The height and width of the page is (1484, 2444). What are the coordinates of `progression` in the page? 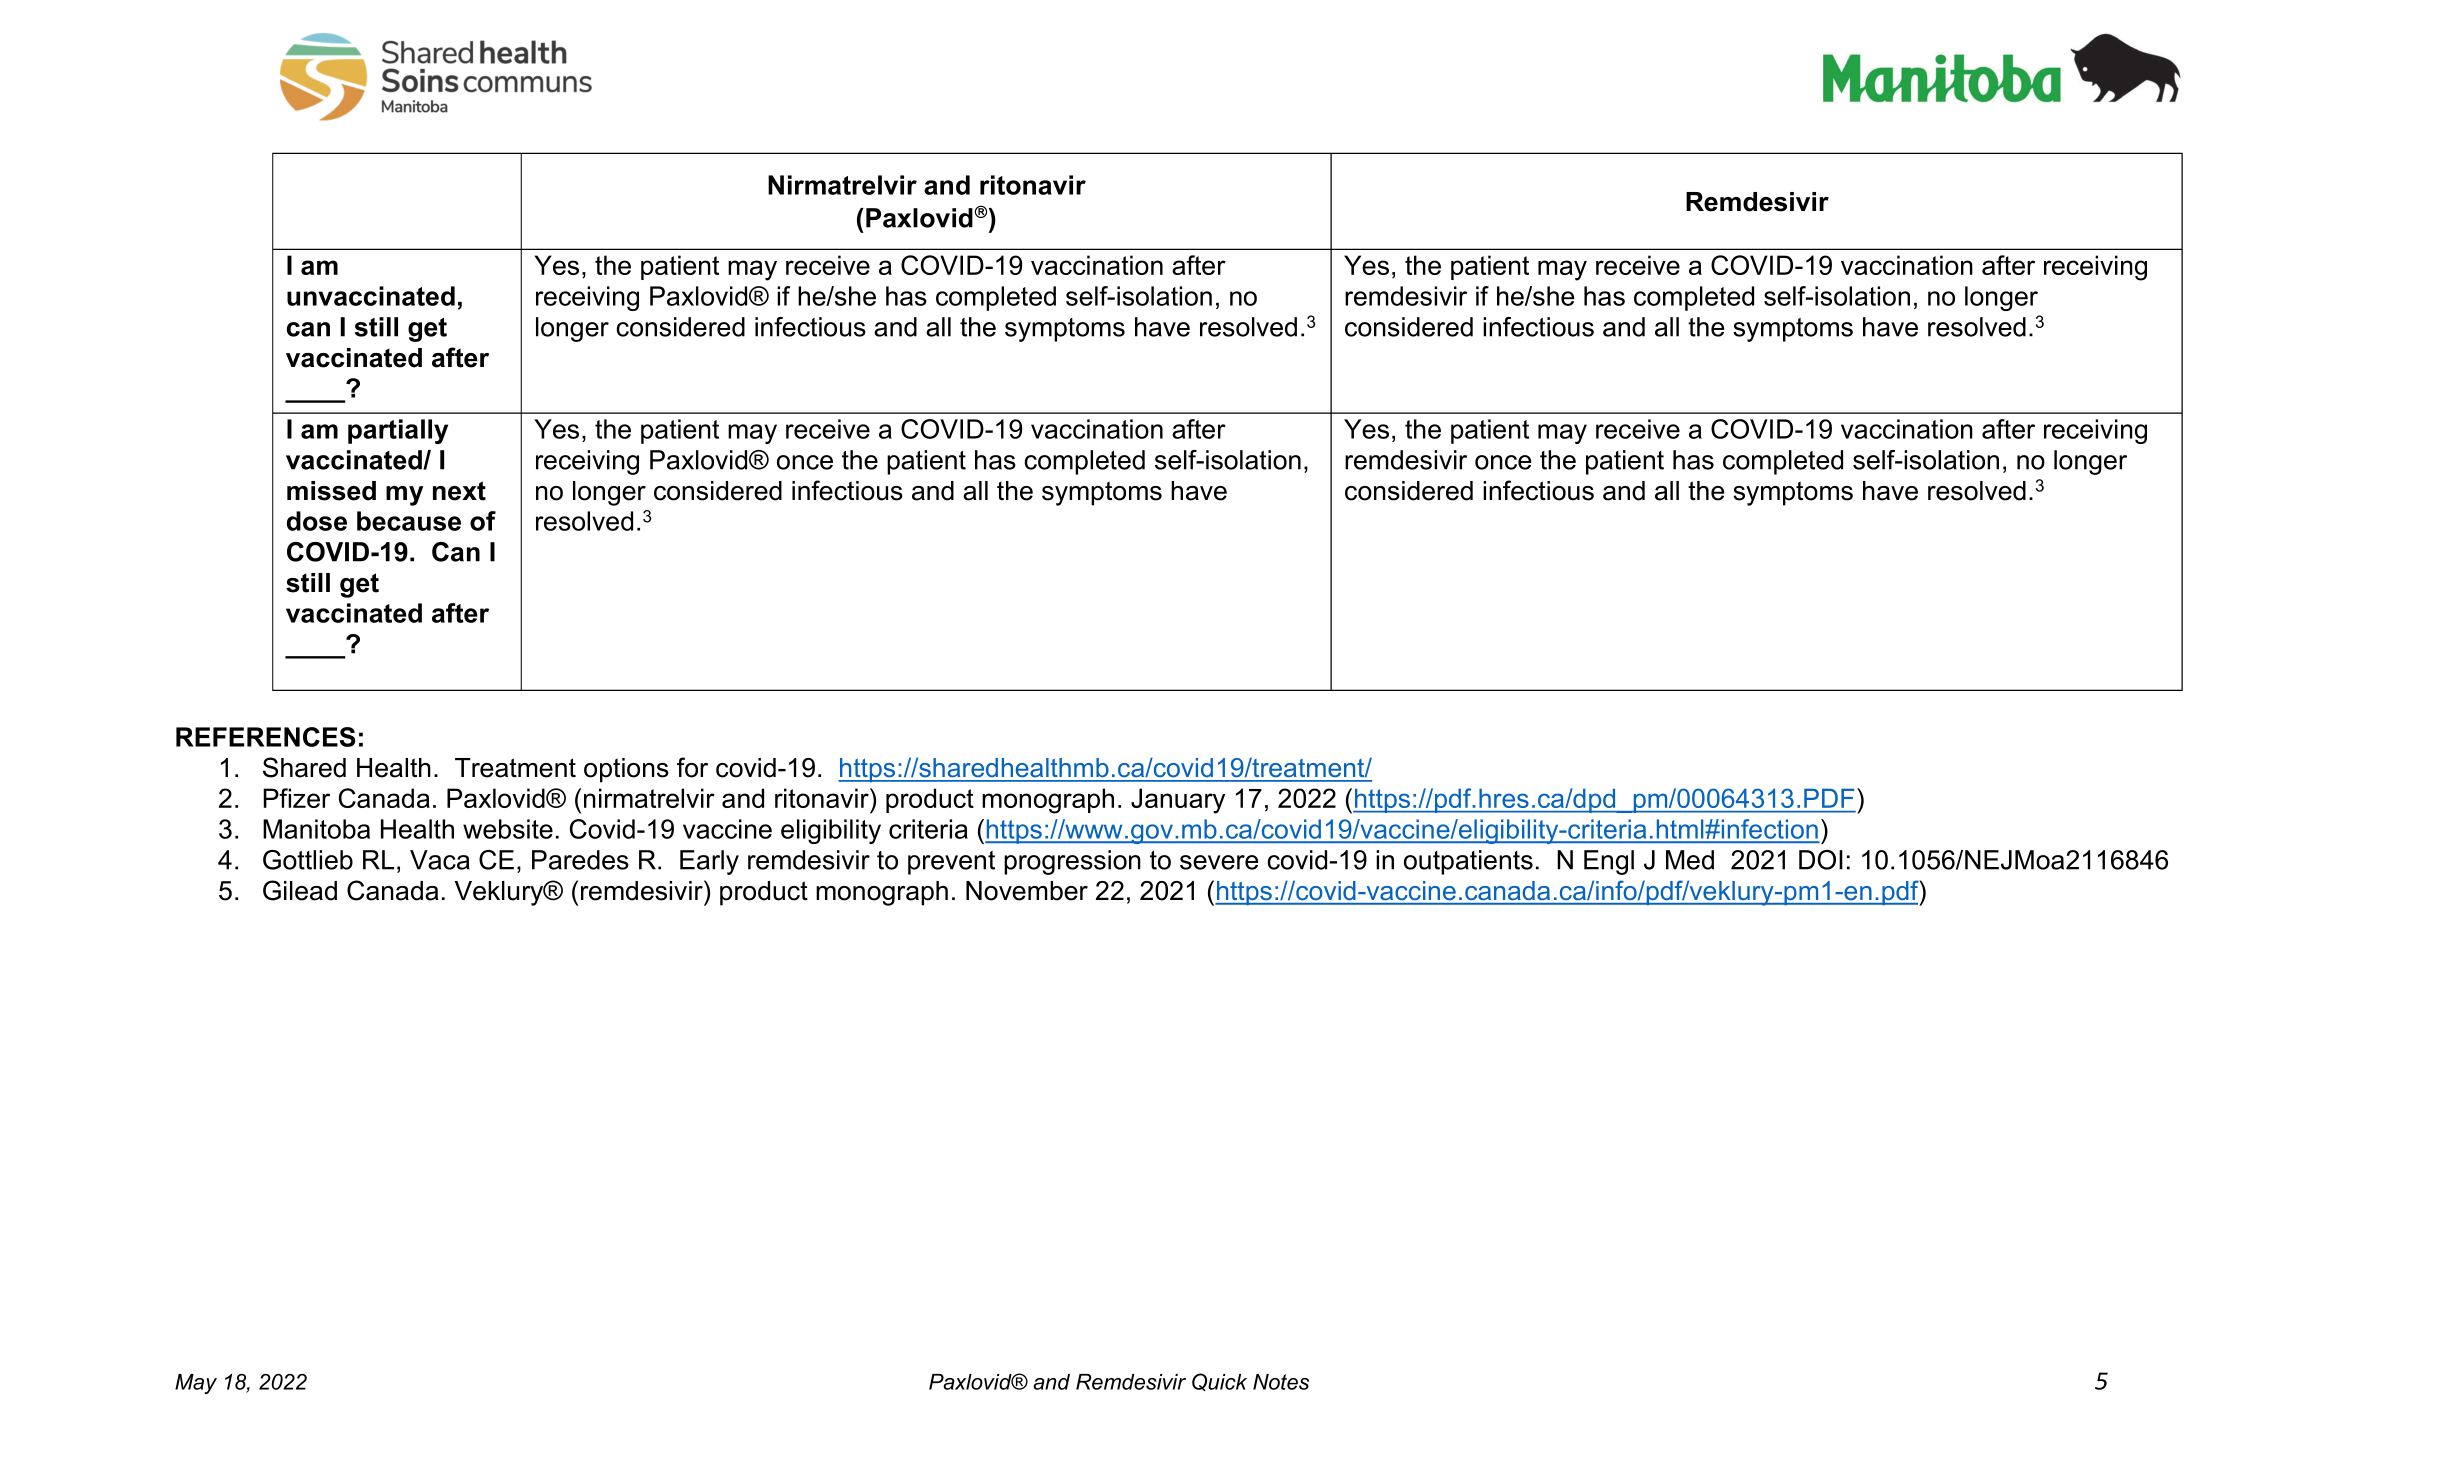 It's located at (1072, 862).
